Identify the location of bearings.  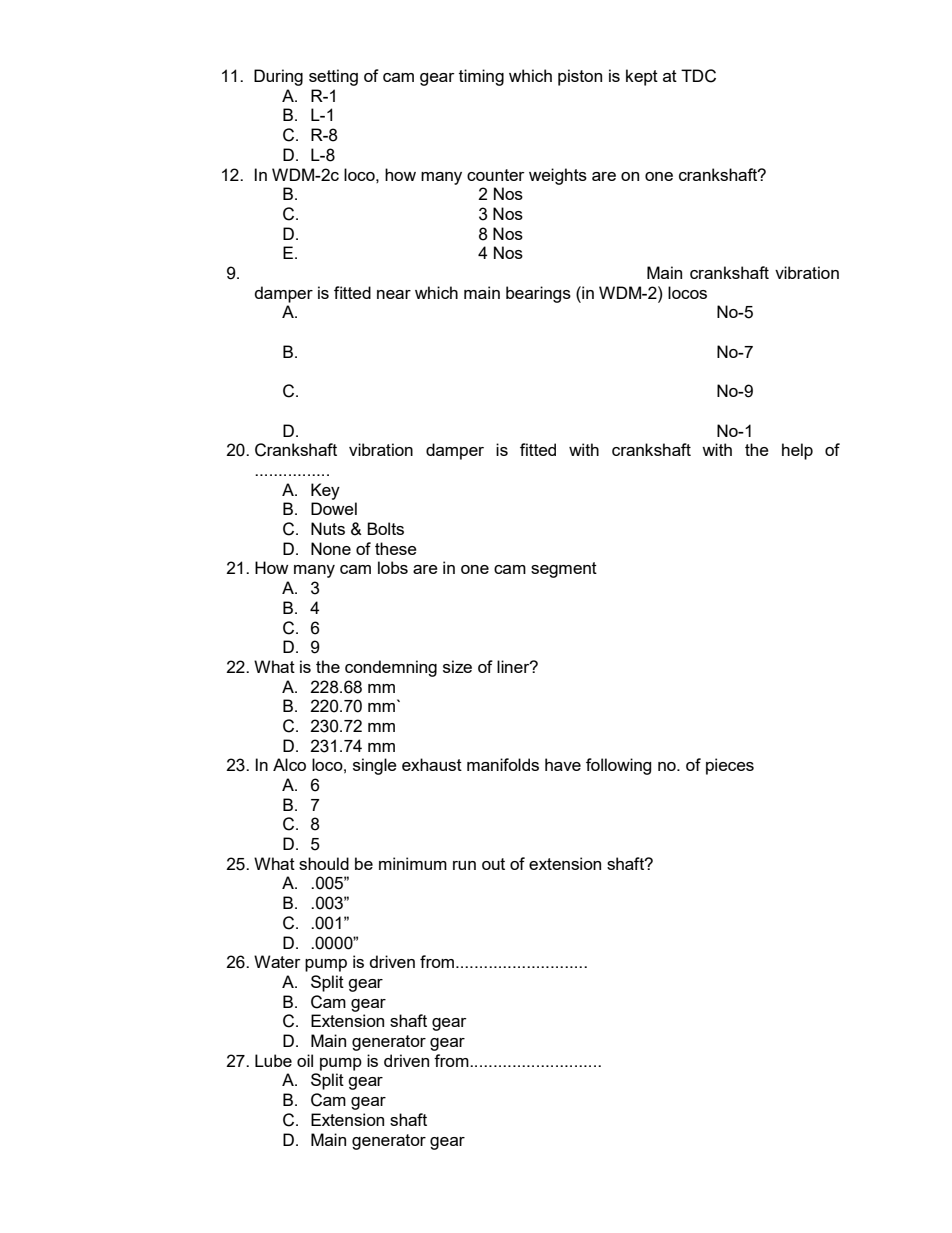
(538, 294).
